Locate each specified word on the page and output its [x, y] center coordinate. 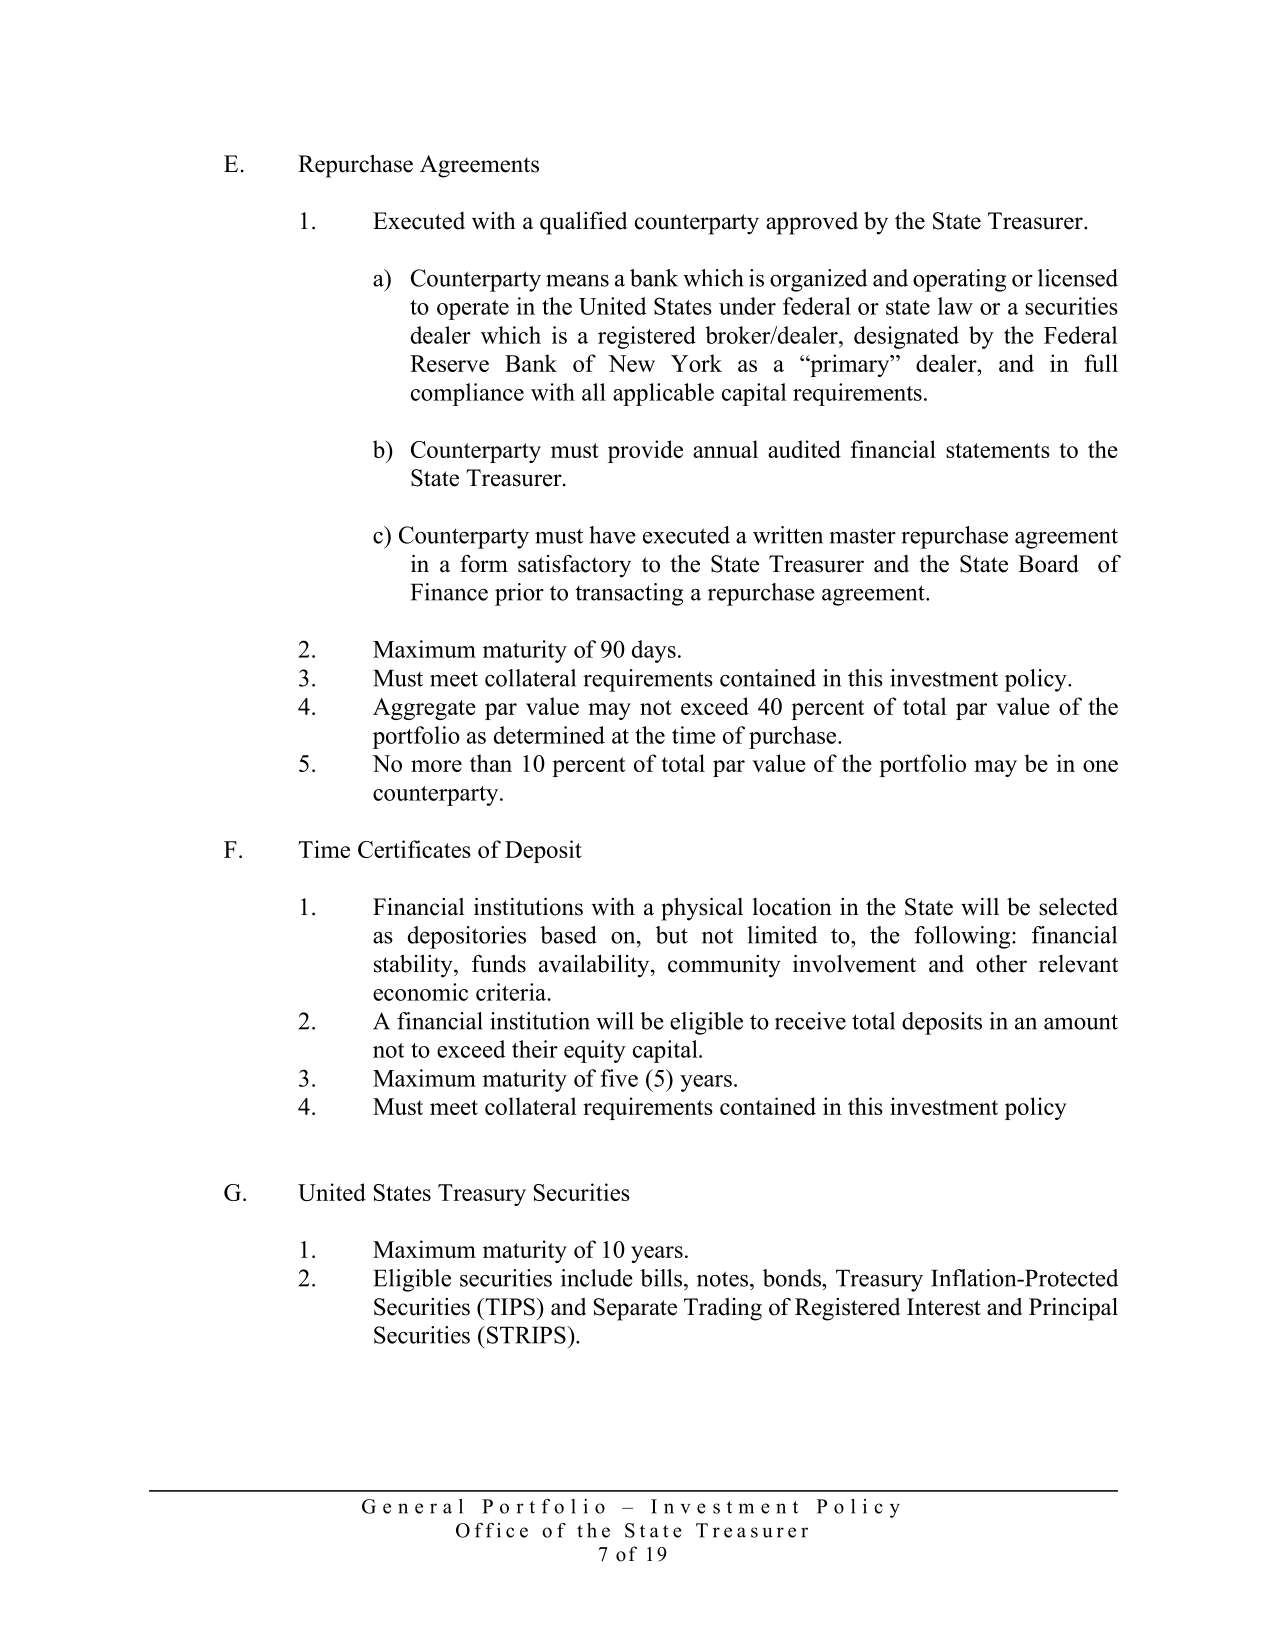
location [792, 906]
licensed [1078, 278]
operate [473, 310]
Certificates [414, 849]
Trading [723, 1309]
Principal [1073, 1309]
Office [492, 1530]
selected [1078, 907]
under [747, 306]
